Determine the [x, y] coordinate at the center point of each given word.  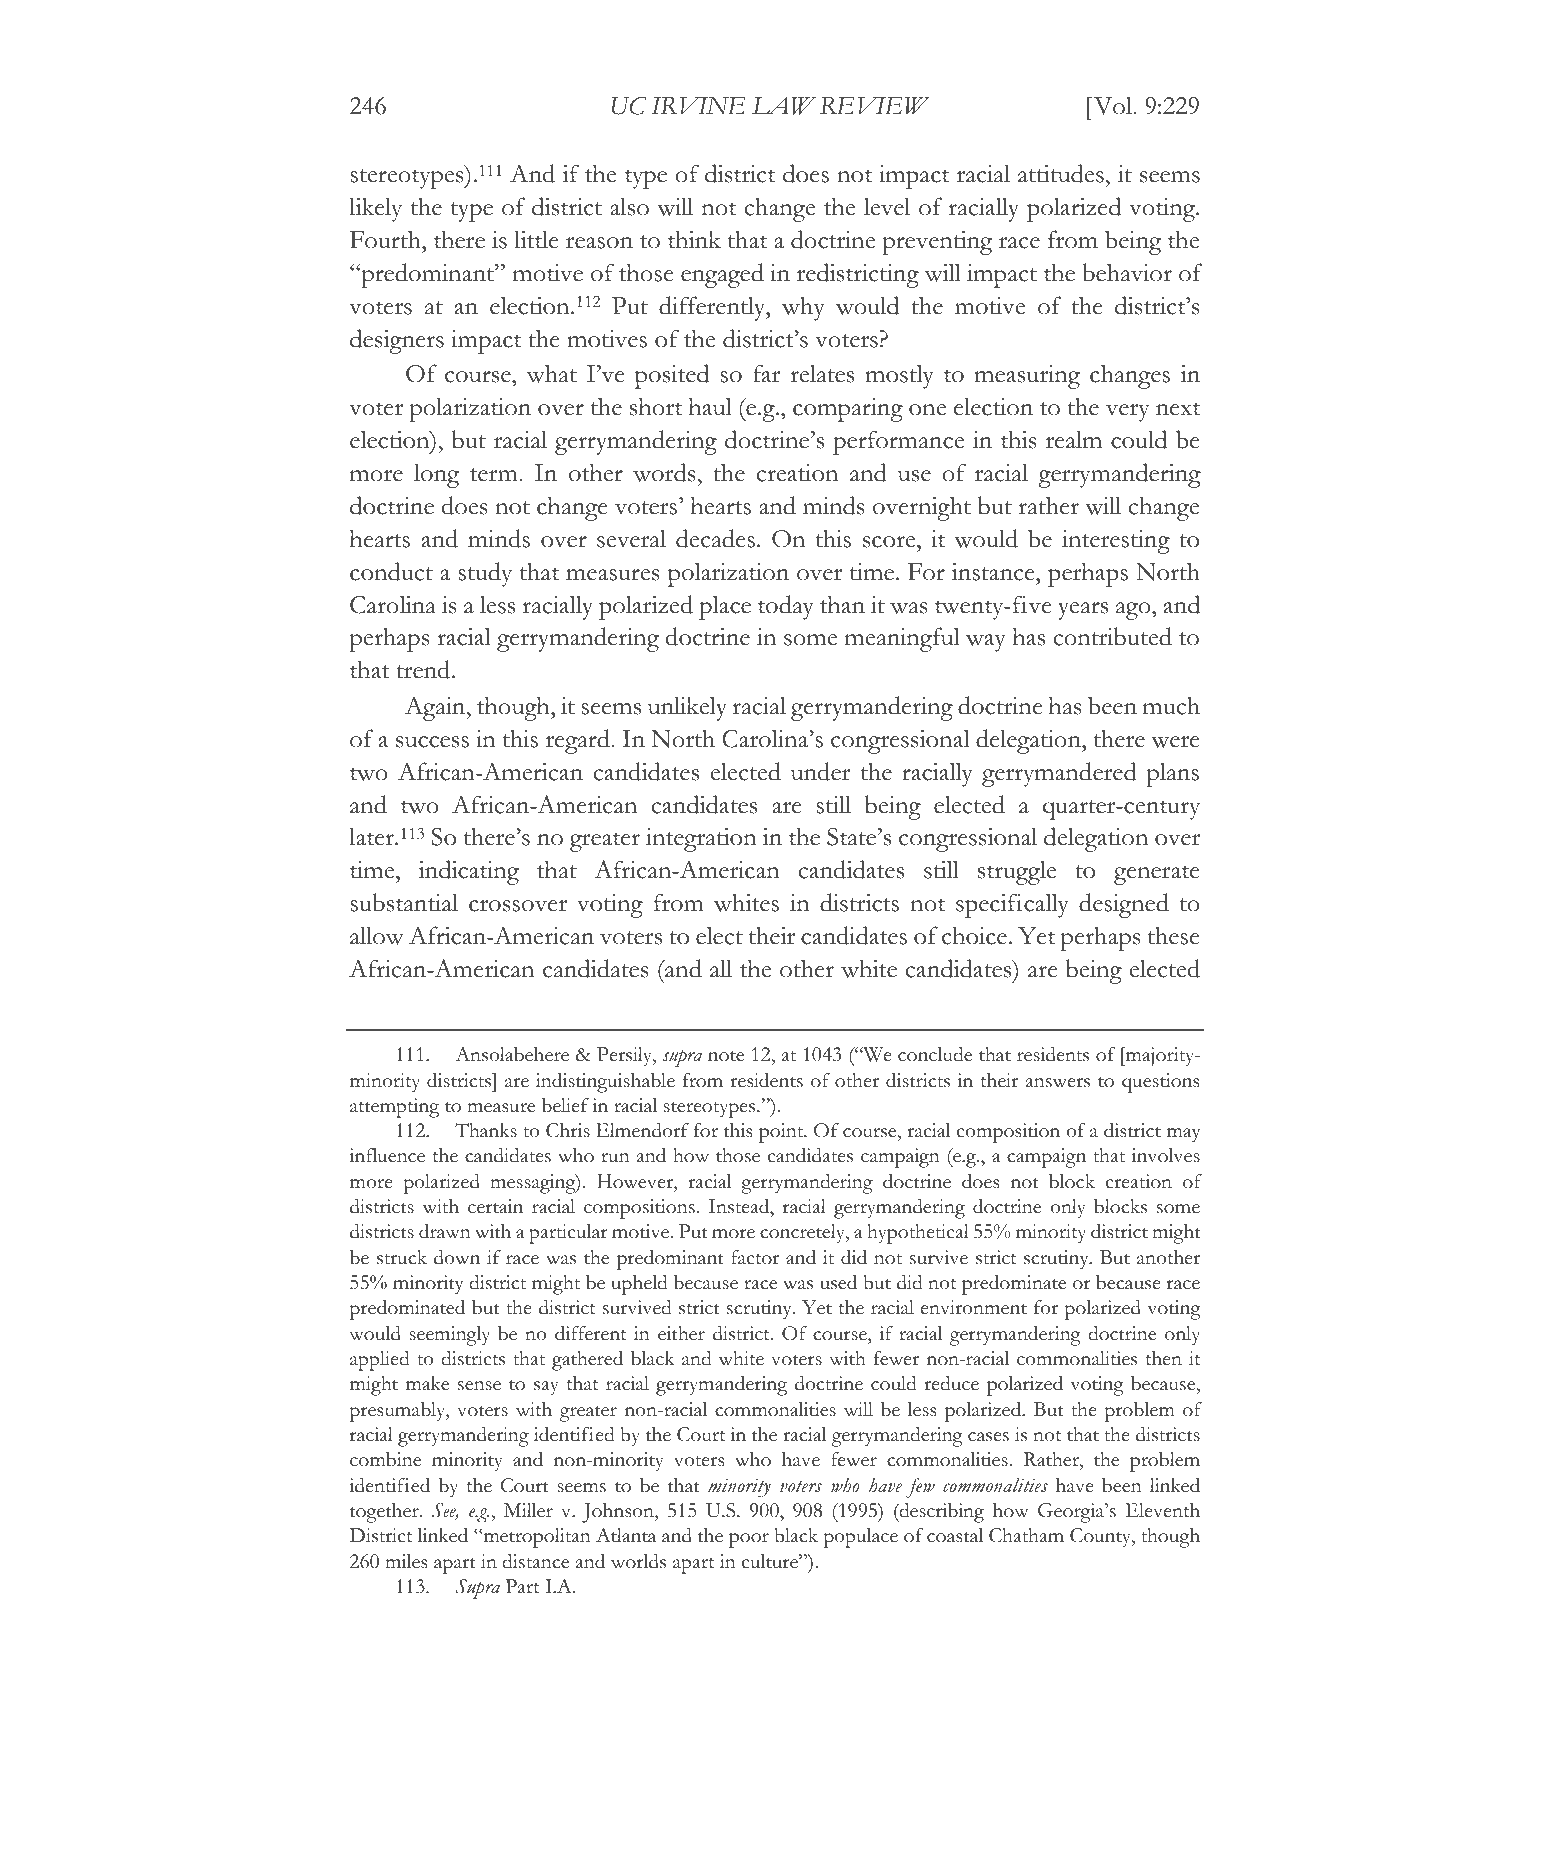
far [767, 373]
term [495, 475]
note [726, 1056]
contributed [1112, 636]
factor [755, 1257]
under [821, 771]
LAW [784, 106]
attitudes [1061, 173]
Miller [528, 1510]
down [457, 1257]
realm [1074, 439]
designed [1124, 905]
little [536, 239]
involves [1166, 1155]
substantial [404, 902]
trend [424, 669]
